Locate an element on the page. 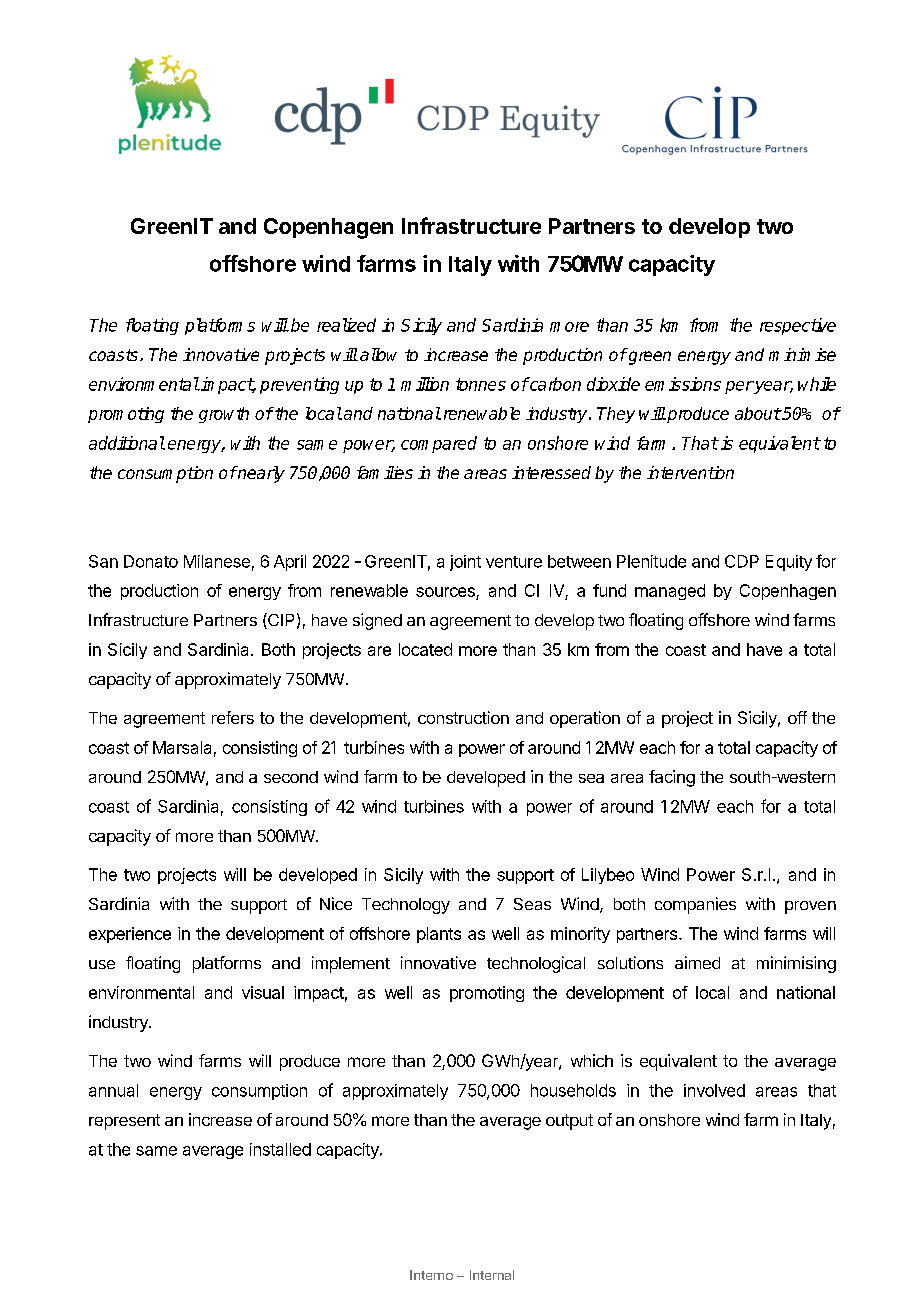 This page has width=924, height=1308. growth is located at coordinates (224, 415).
